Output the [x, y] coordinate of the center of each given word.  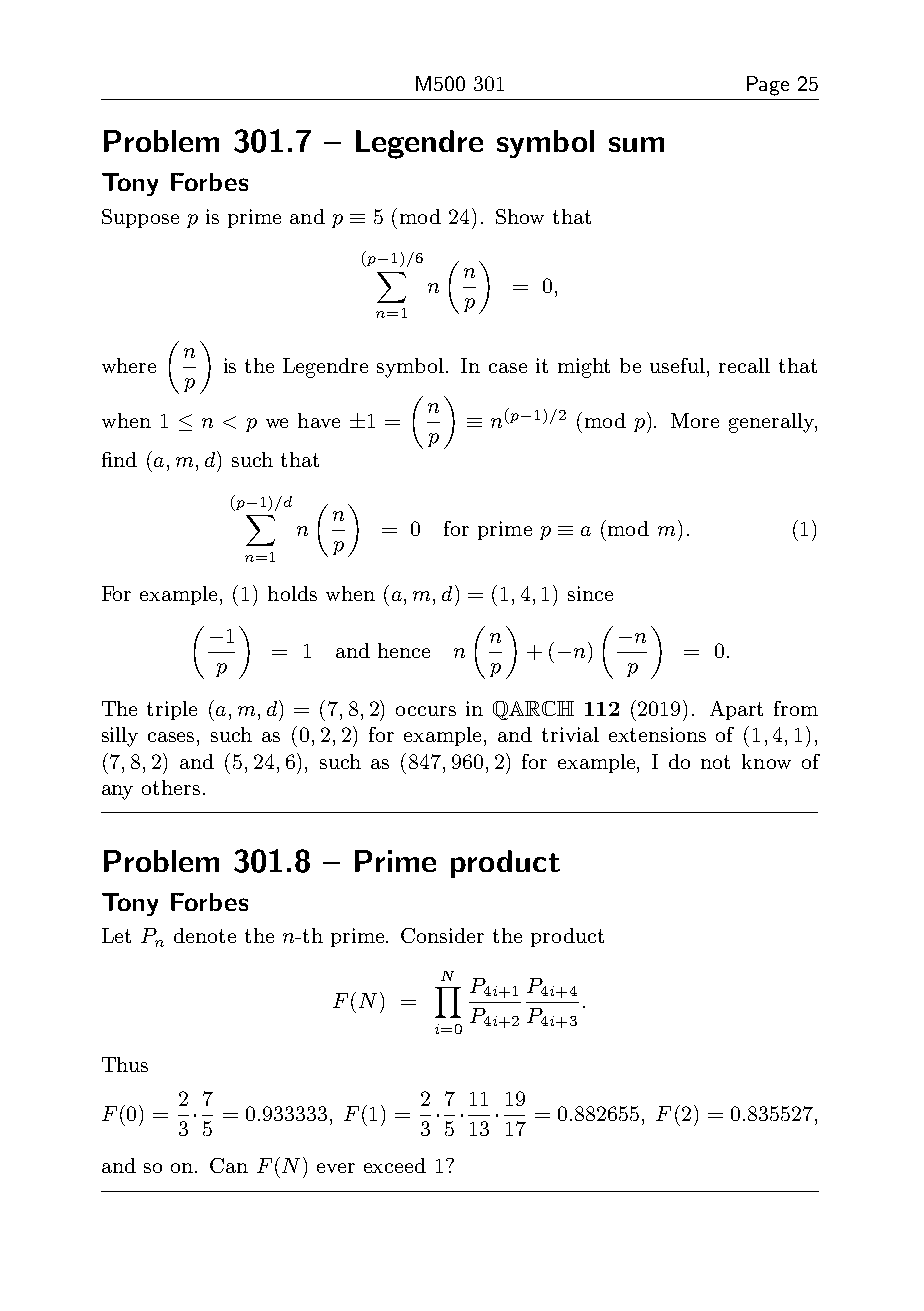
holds [292, 593]
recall [744, 365]
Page [768, 86]
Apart [736, 710]
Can [229, 1165]
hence [404, 650]
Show [520, 216]
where [129, 365]
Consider [442, 935]
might [584, 368]
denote [205, 935]
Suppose [140, 218]
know [766, 761]
